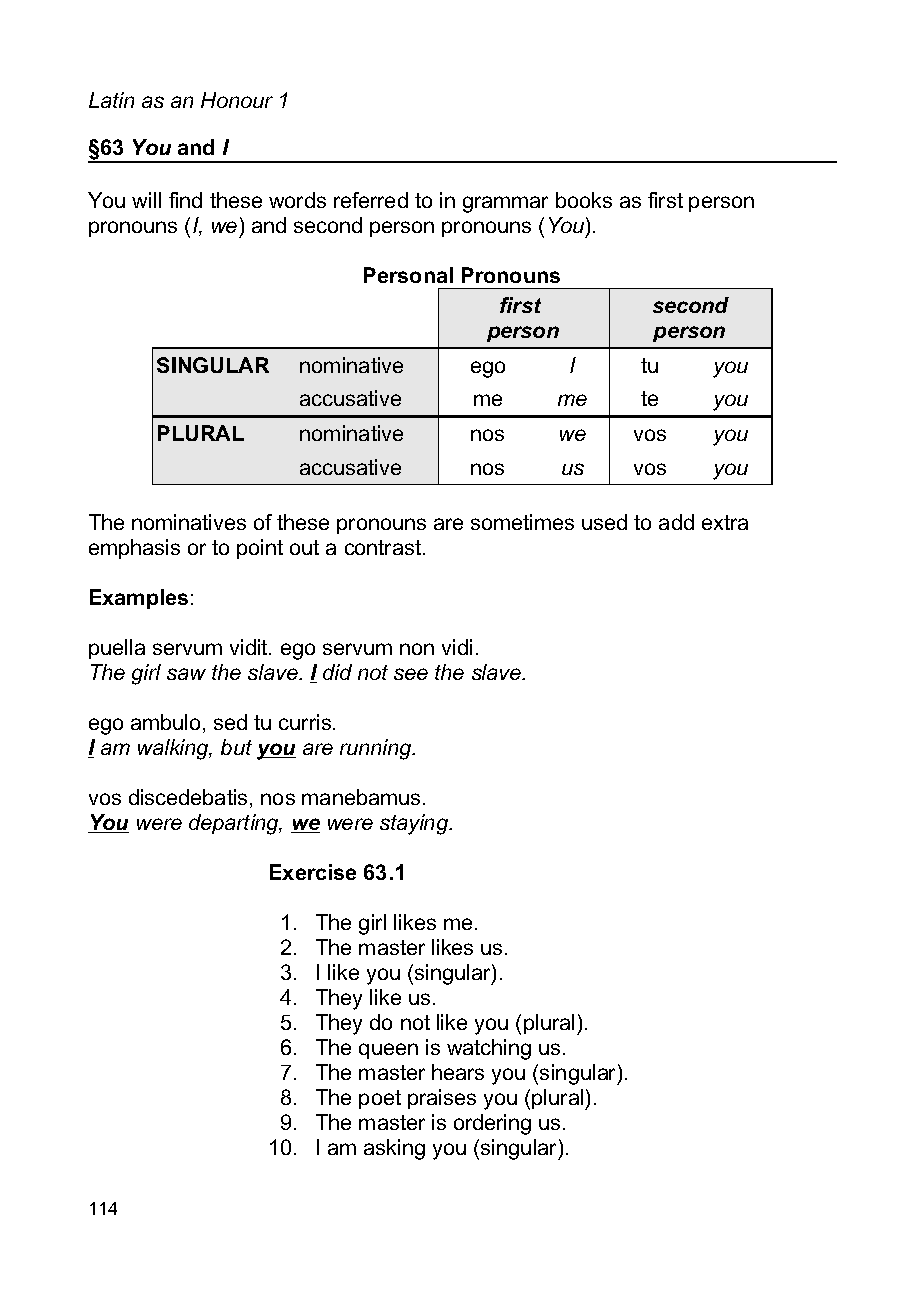 Image resolution: width=924 pixels, height=1308 pixels. I want to click on referred, so click(371, 200).
